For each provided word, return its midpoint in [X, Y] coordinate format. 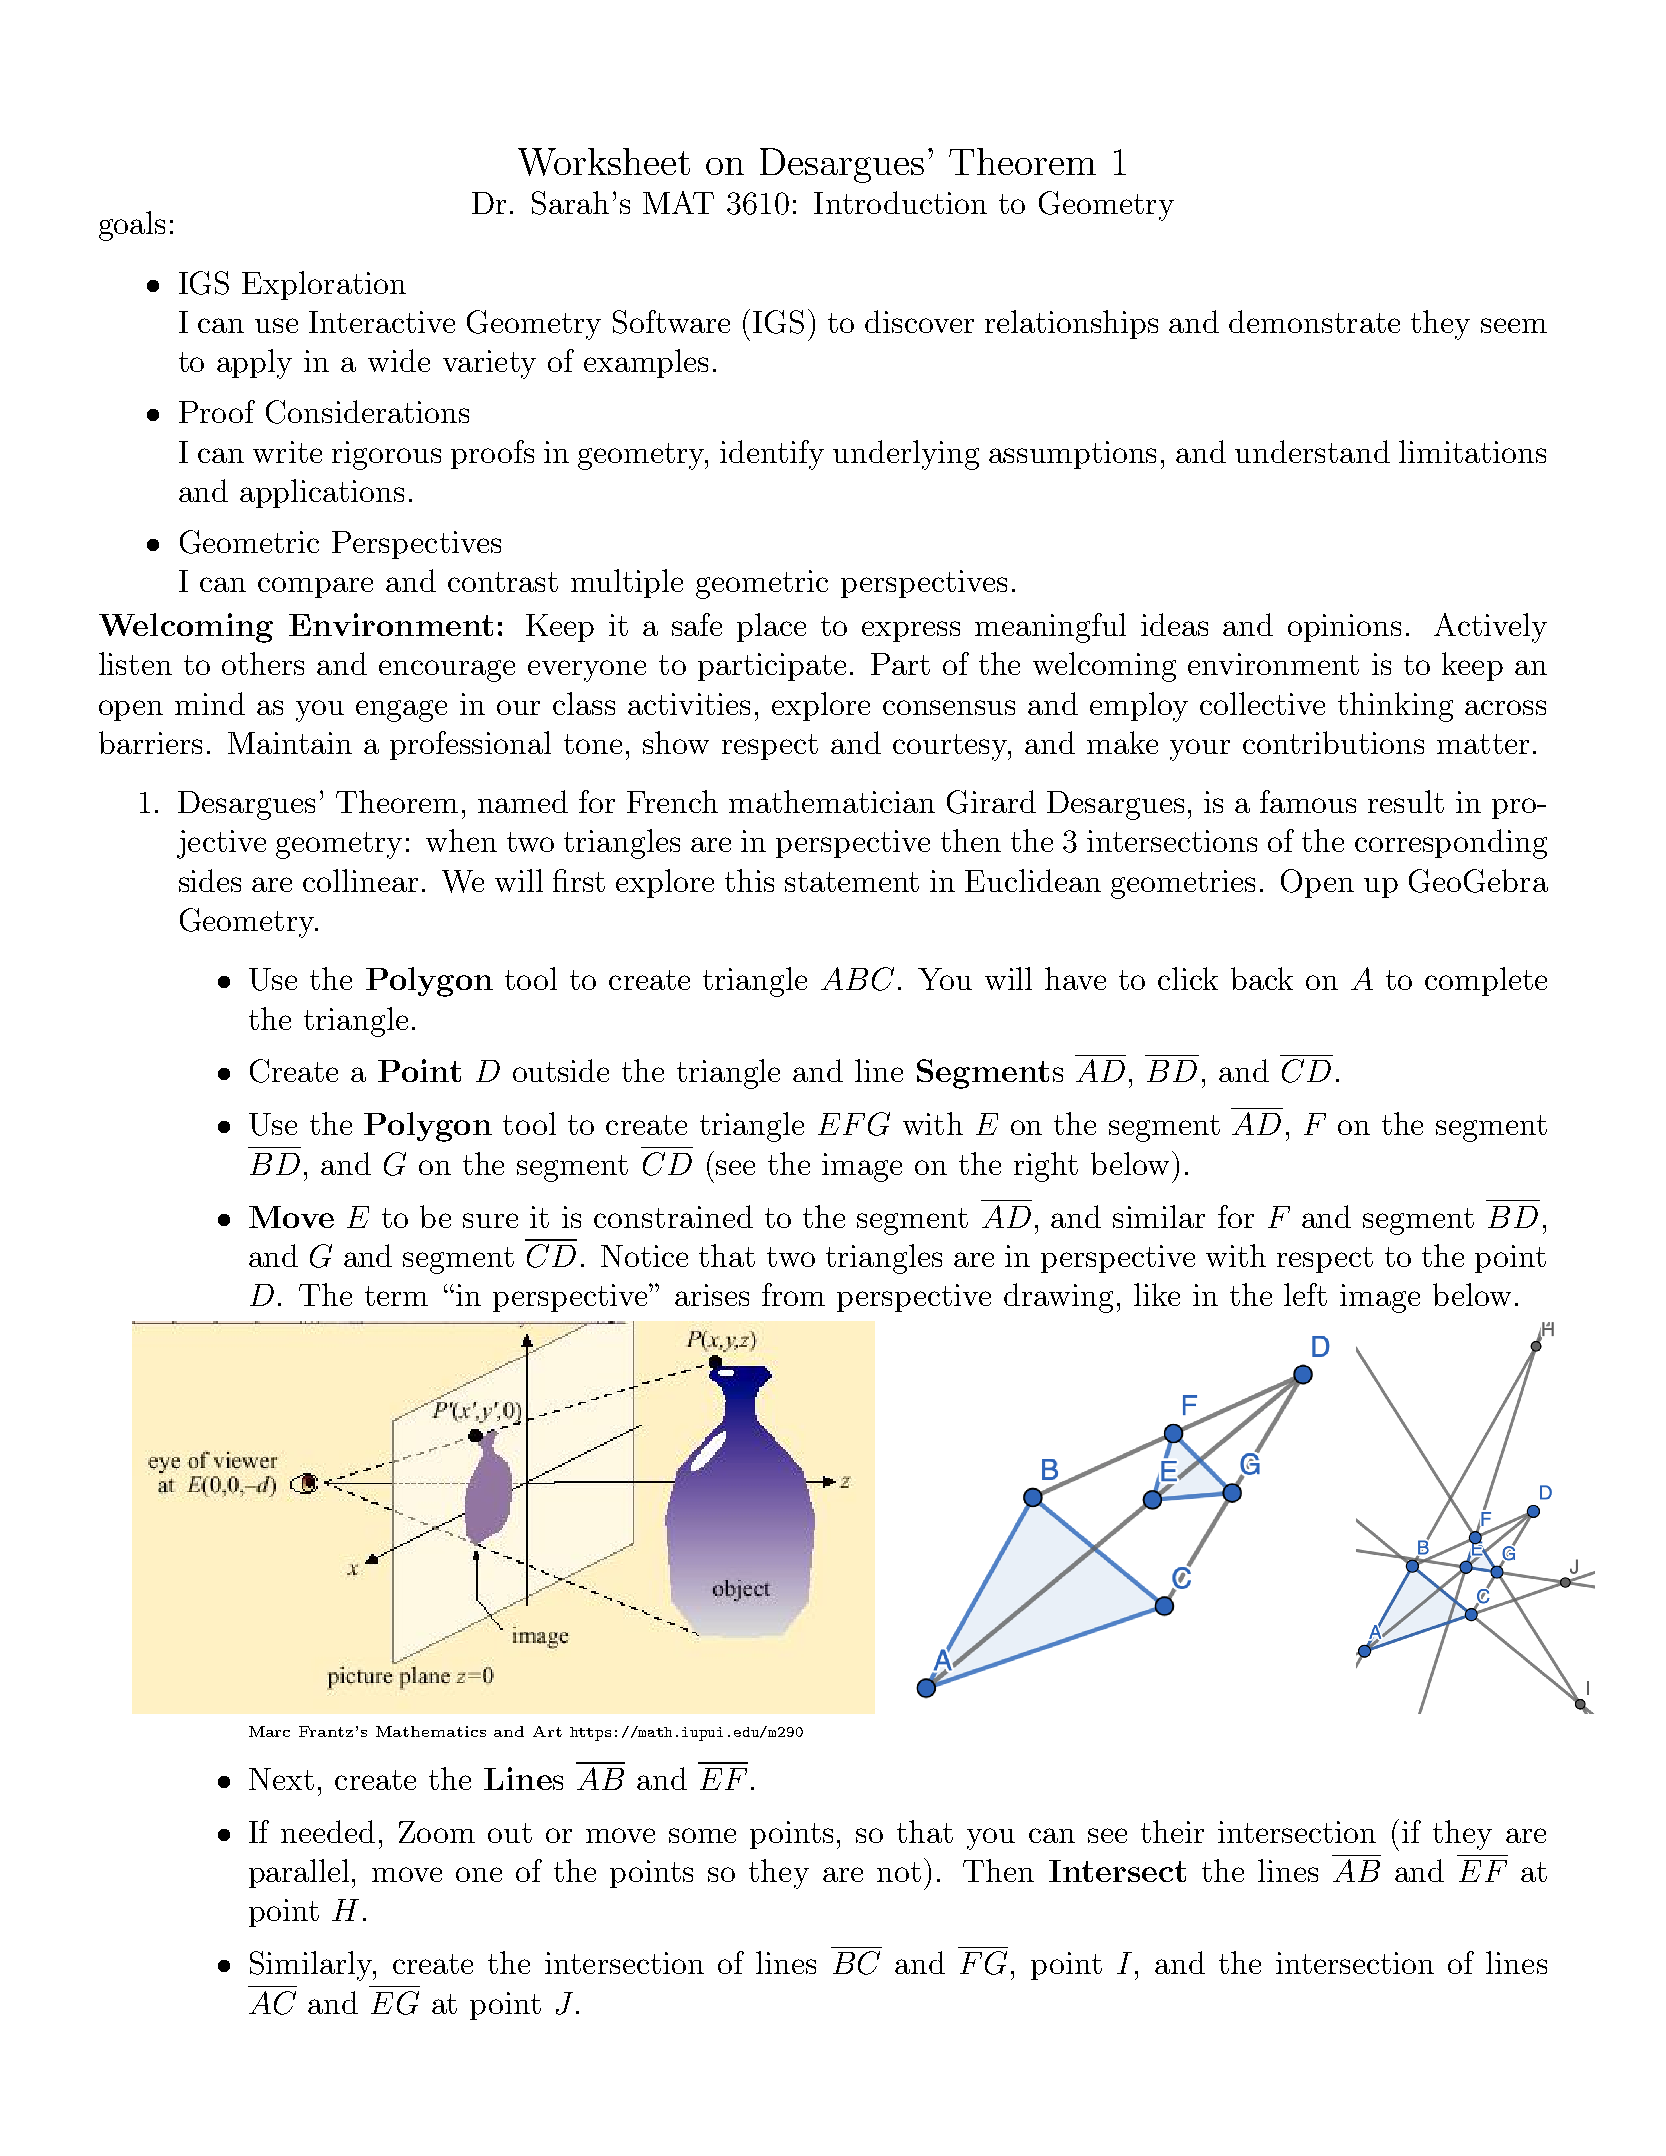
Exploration [324, 285]
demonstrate [1314, 321]
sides [210, 880]
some [702, 1835]
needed [328, 1831]
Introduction [900, 202]
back [1262, 978]
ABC [857, 979]
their [1172, 1831]
